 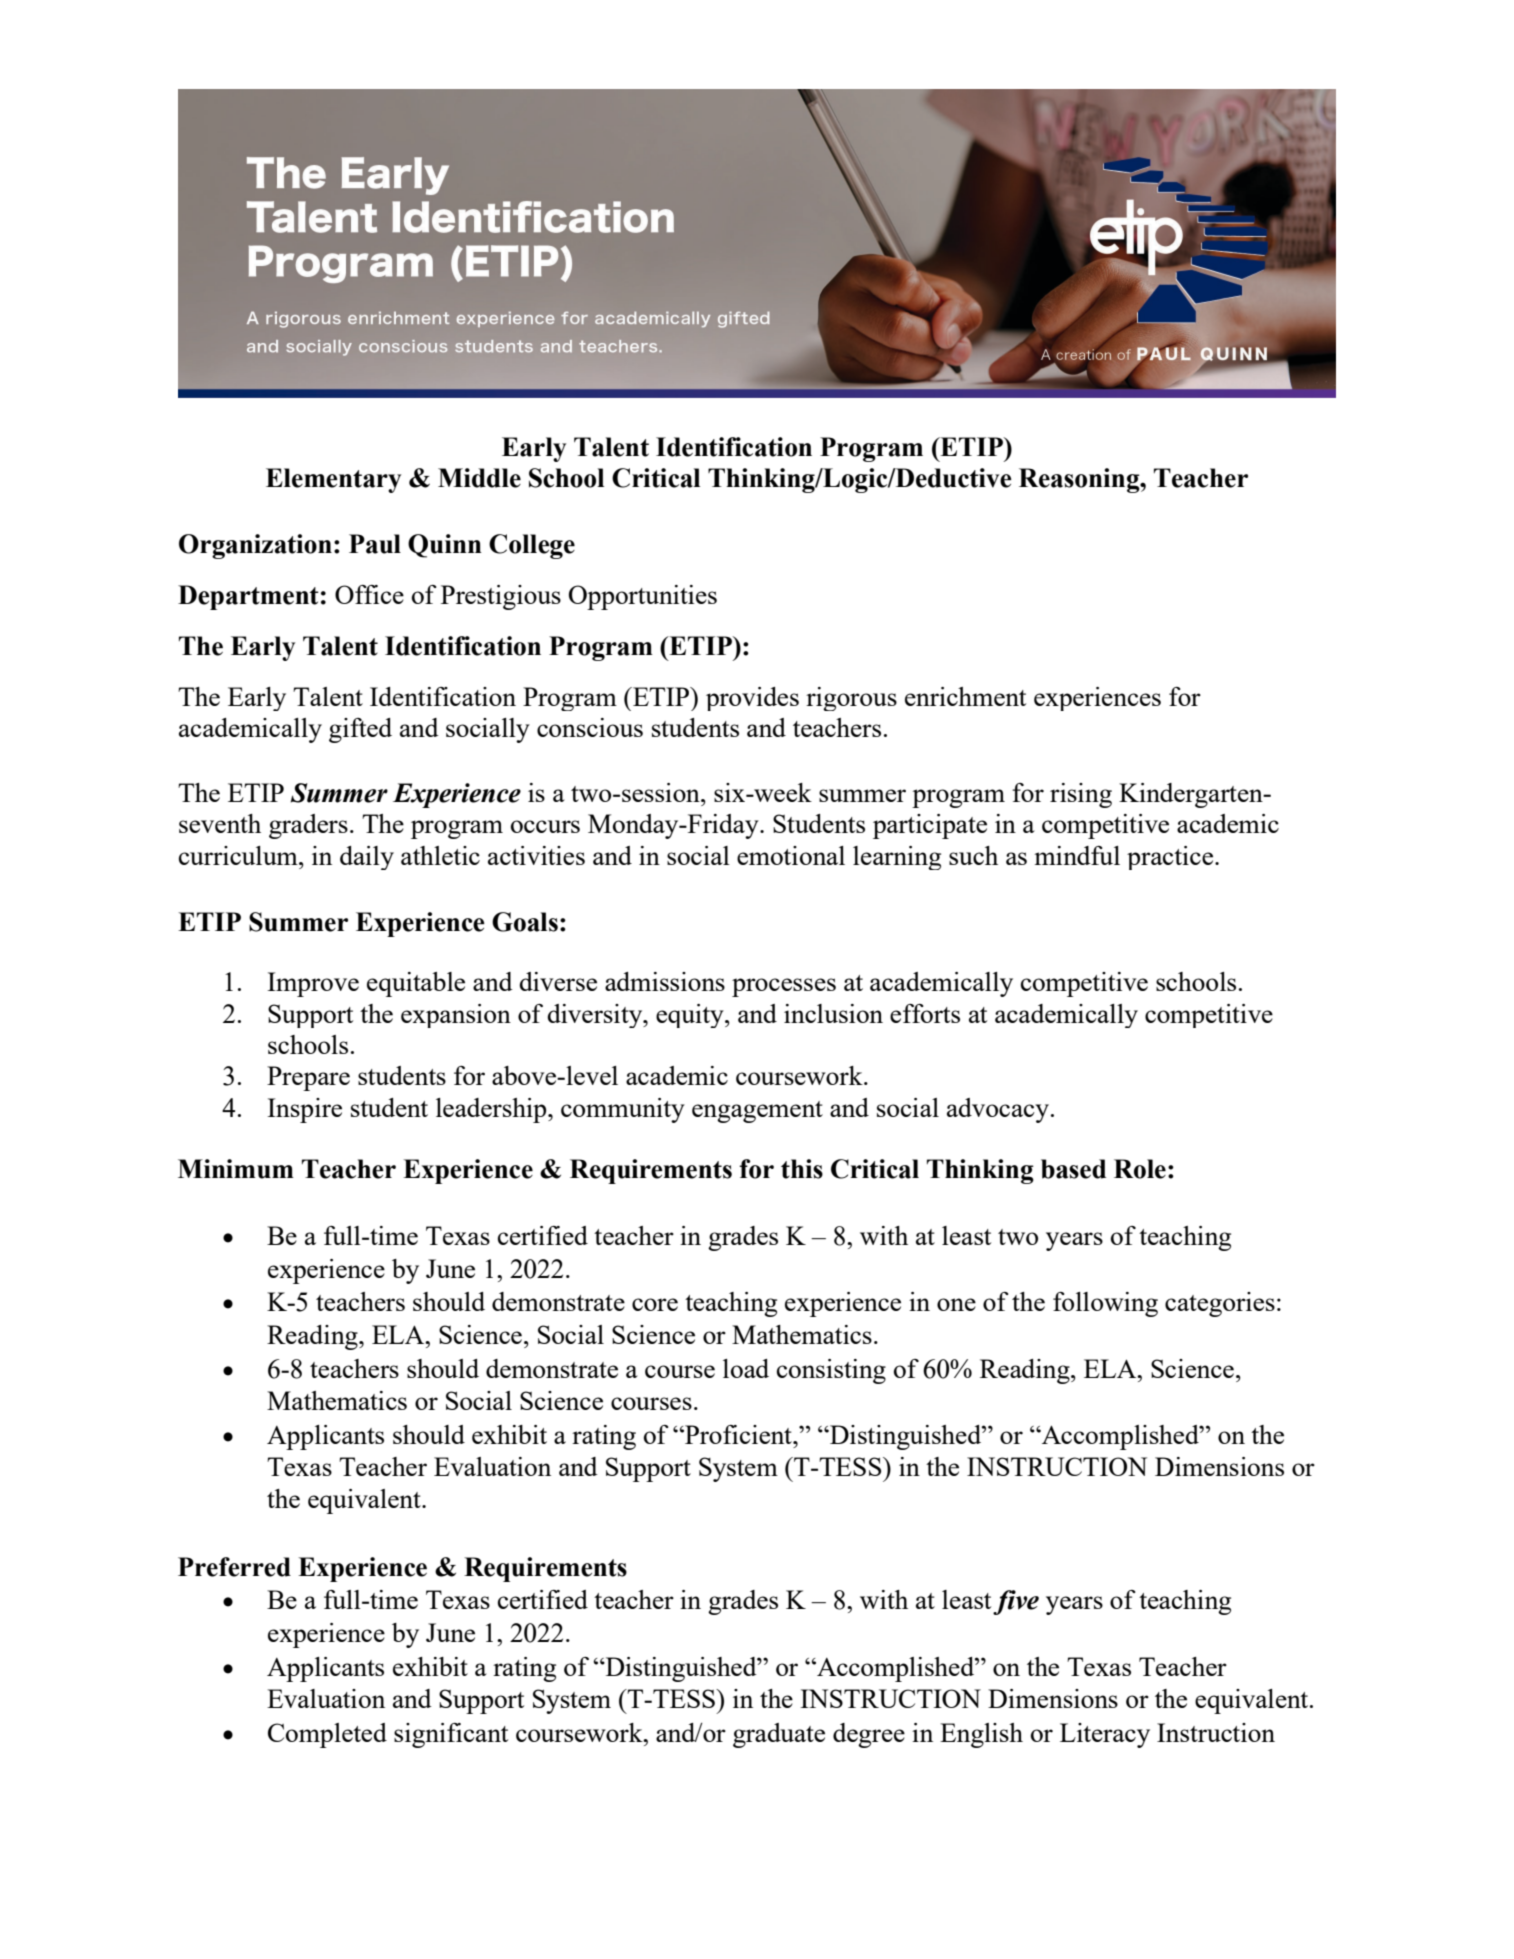 What do you see at coordinates (375, 544) in the screenshot?
I see `Paul` at bounding box center [375, 544].
